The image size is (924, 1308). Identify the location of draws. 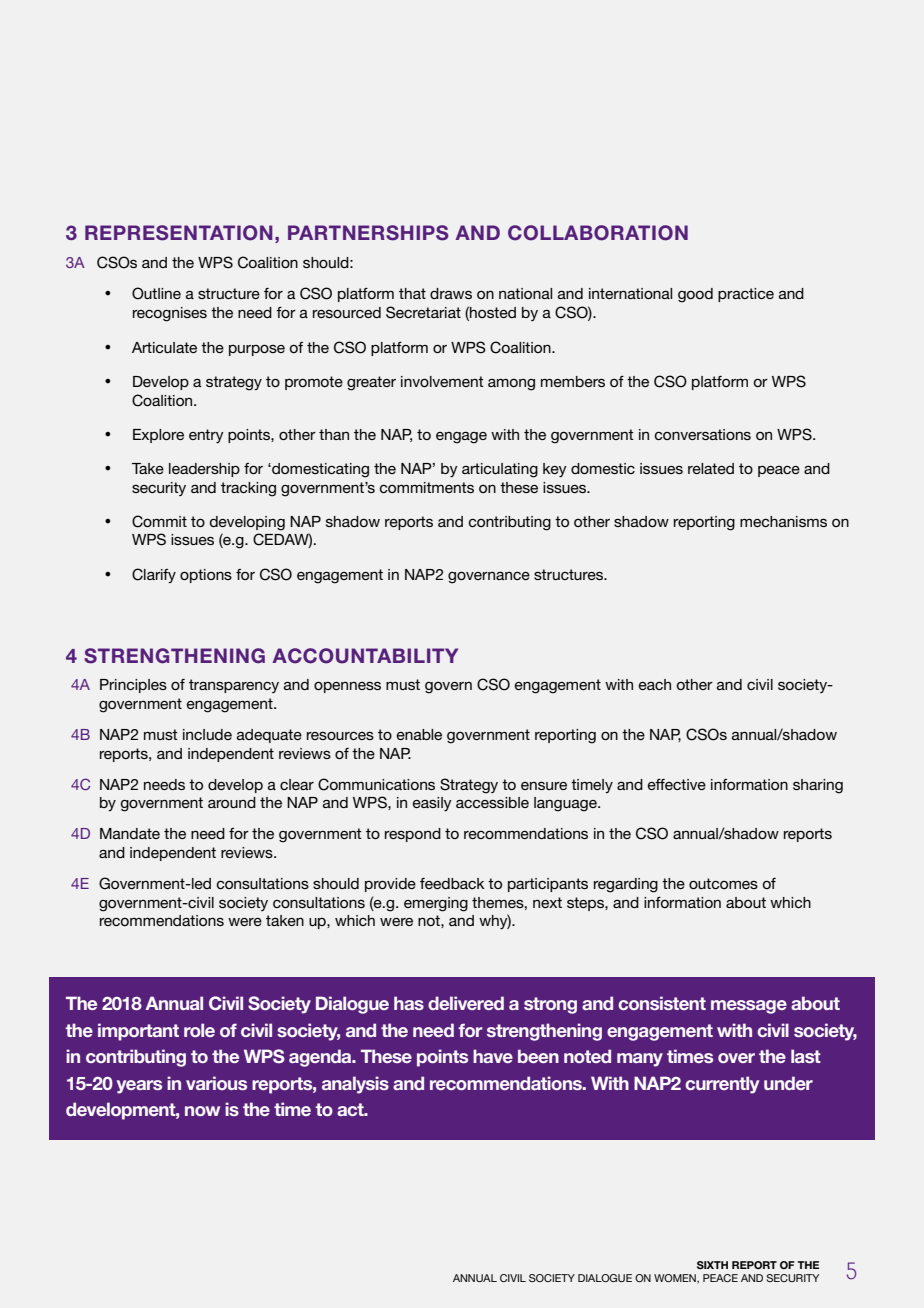
(451, 293).
